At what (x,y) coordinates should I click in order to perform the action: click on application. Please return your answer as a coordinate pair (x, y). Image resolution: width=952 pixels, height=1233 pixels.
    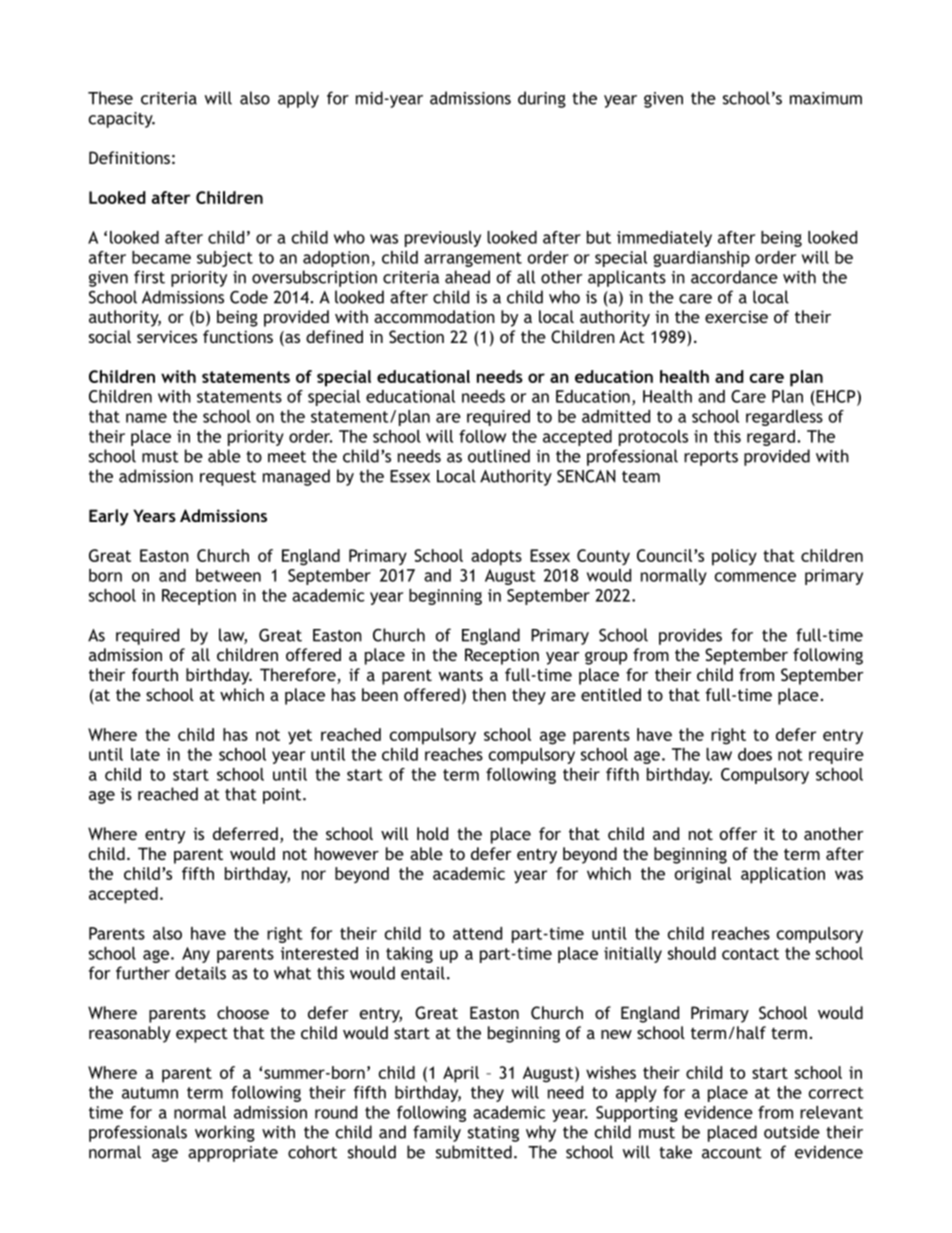
    Looking at the image, I should click on (783, 875).
